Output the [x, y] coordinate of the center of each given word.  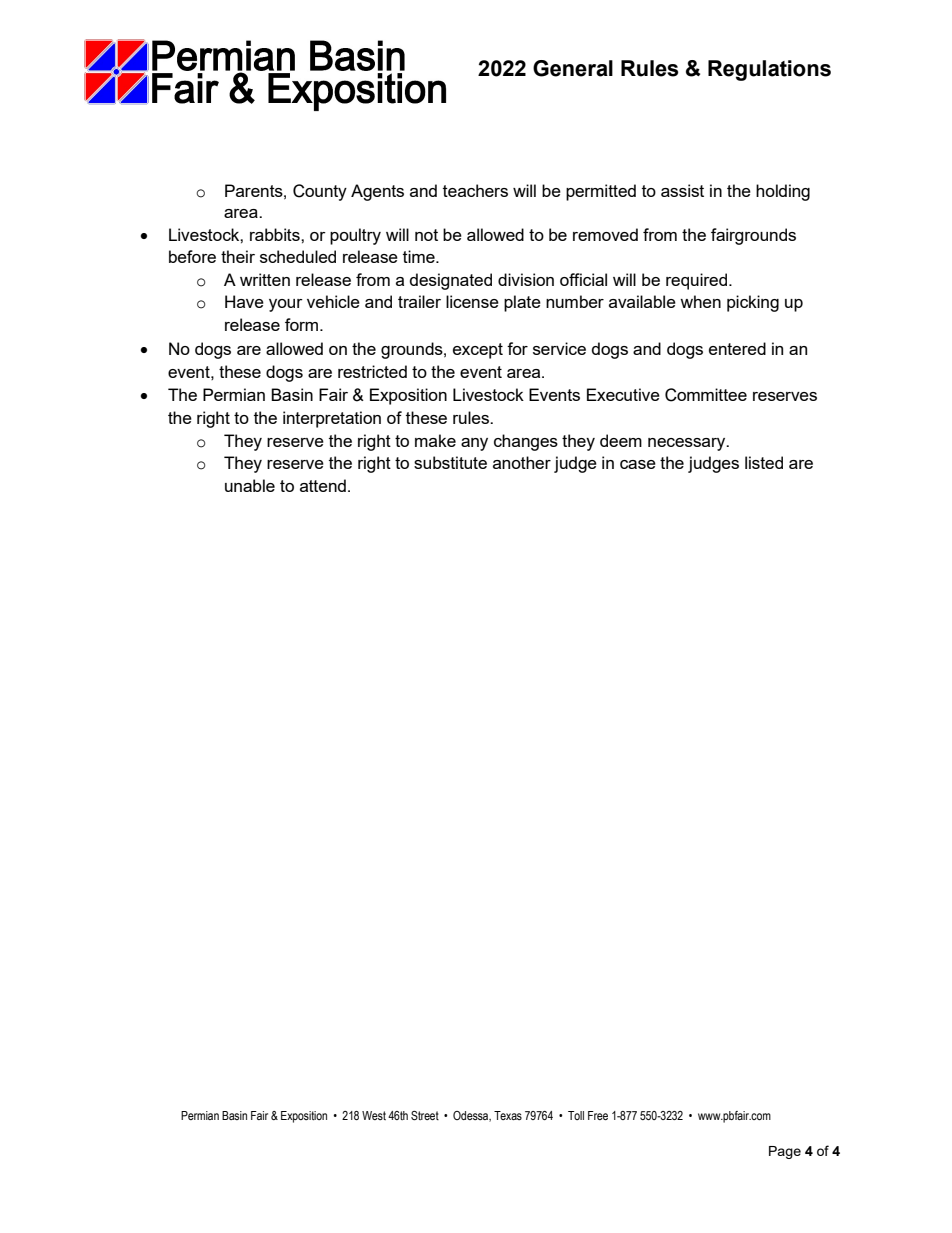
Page [785, 1152]
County [320, 192]
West [374, 1115]
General [573, 68]
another [522, 462]
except [478, 351]
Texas [508, 1115]
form [303, 324]
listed [764, 462]
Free [598, 1115]
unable [250, 485]
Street [425, 1116]
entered [737, 348]
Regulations [769, 70]
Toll [576, 1115]
